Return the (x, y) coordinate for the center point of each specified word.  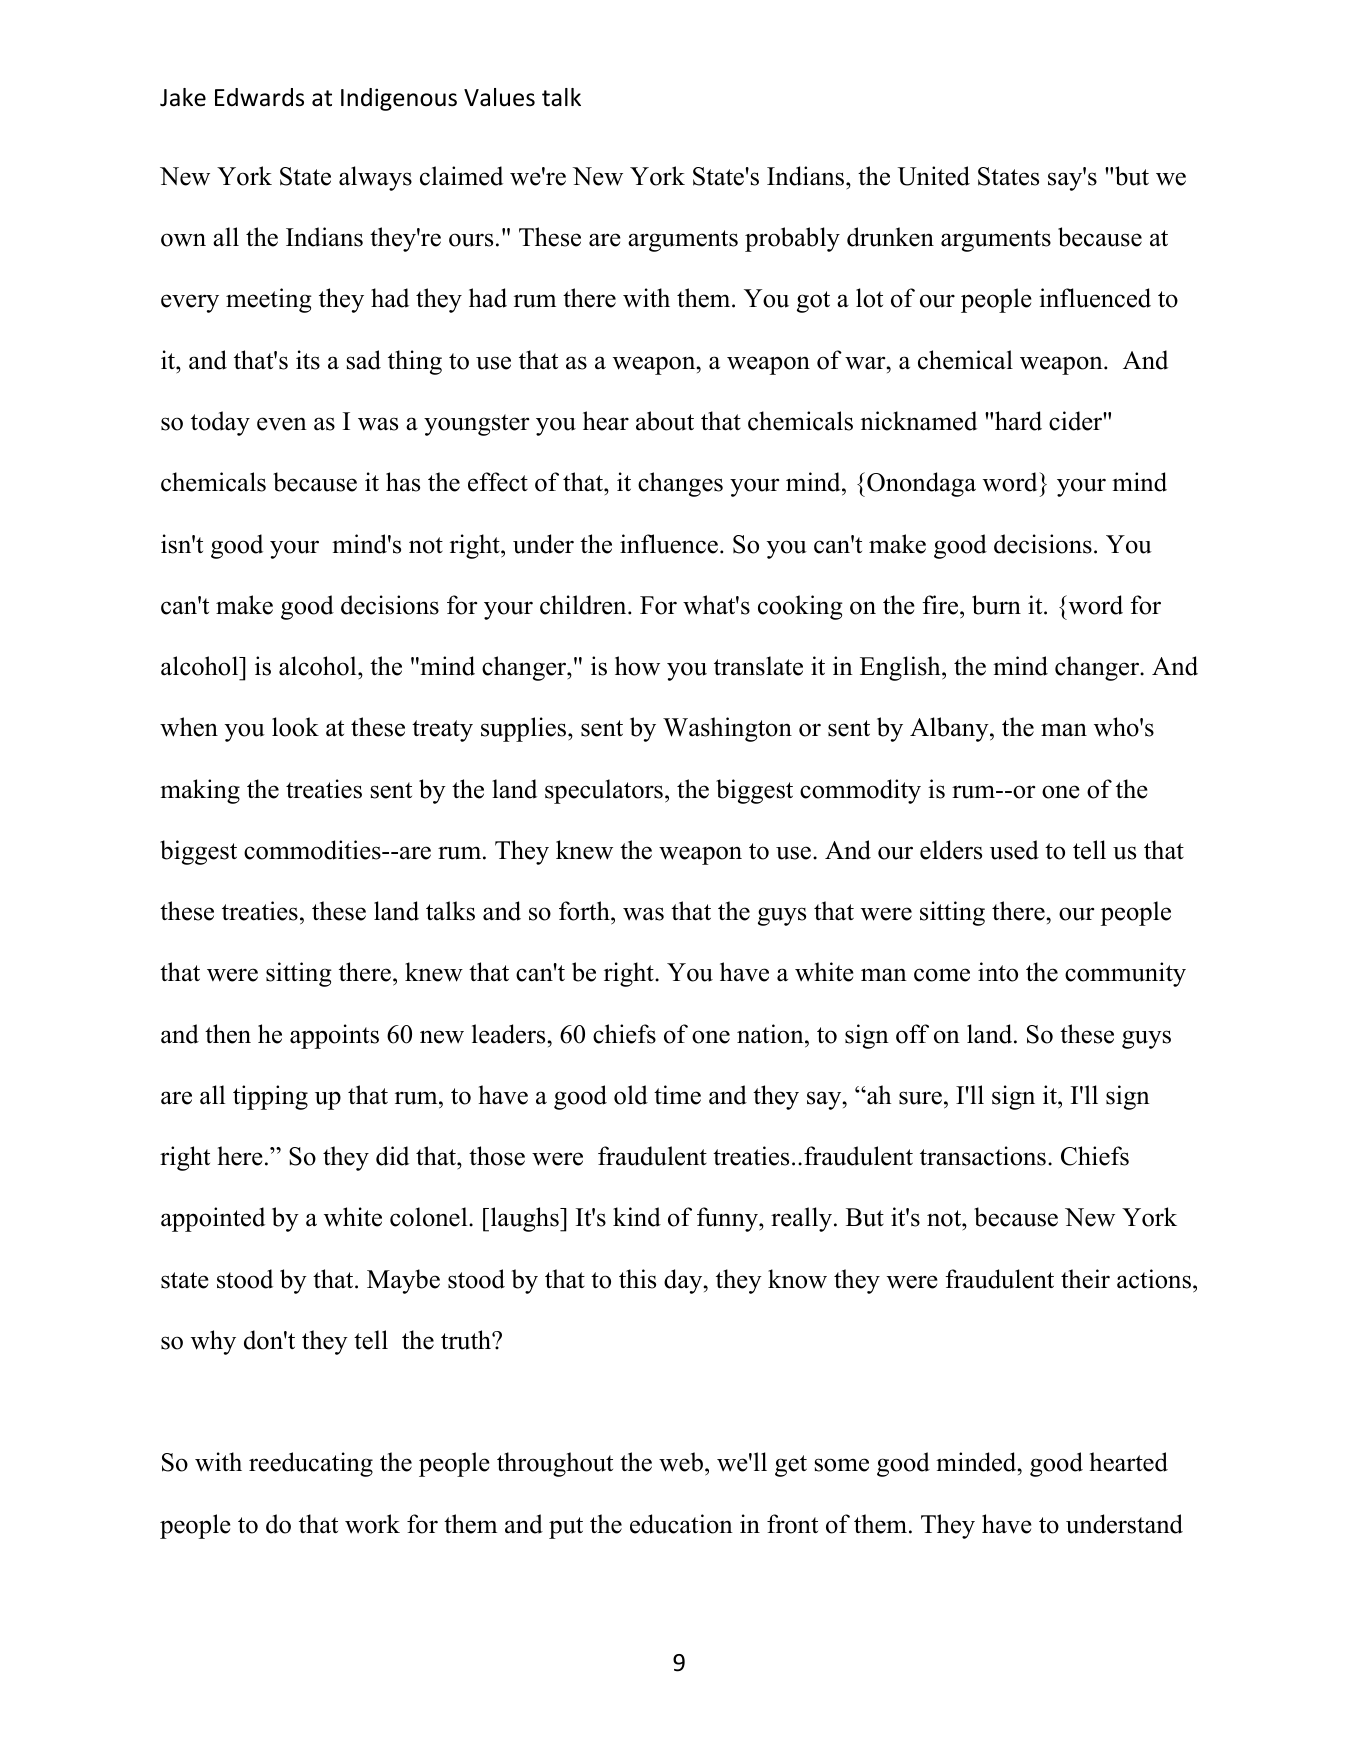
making (200, 791)
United (934, 176)
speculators (604, 791)
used (1014, 850)
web (681, 1462)
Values (499, 97)
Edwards (259, 97)
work (372, 1524)
